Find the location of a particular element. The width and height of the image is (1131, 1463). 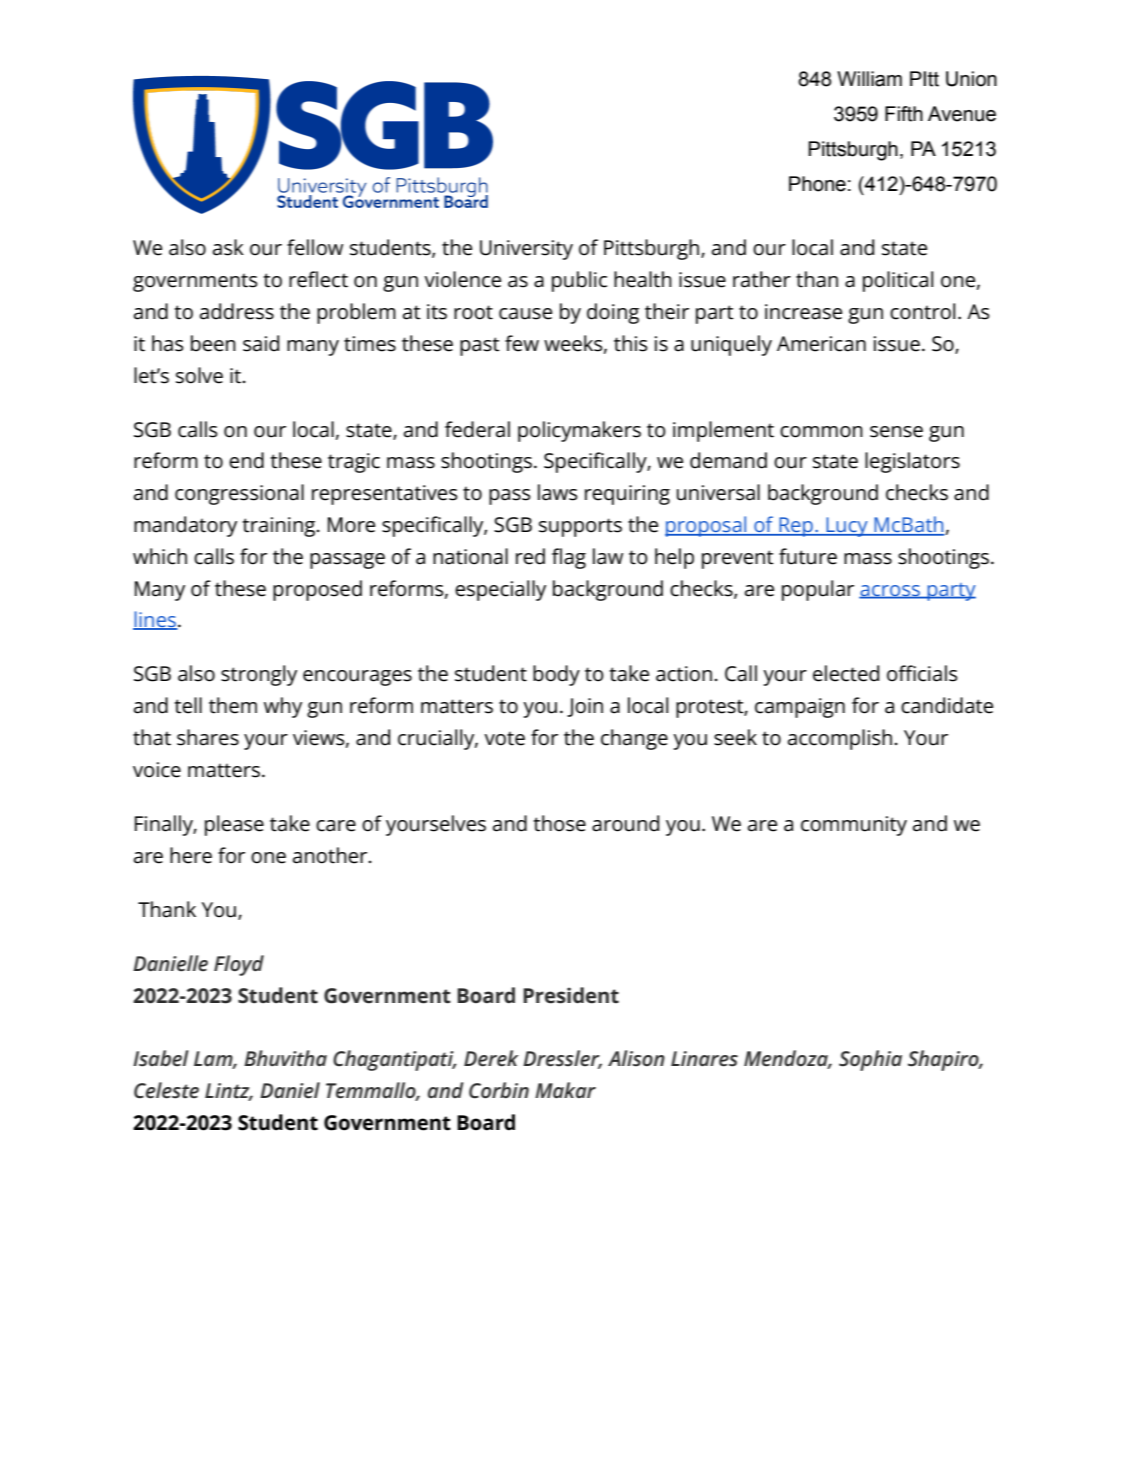

Makar is located at coordinates (565, 1090).
